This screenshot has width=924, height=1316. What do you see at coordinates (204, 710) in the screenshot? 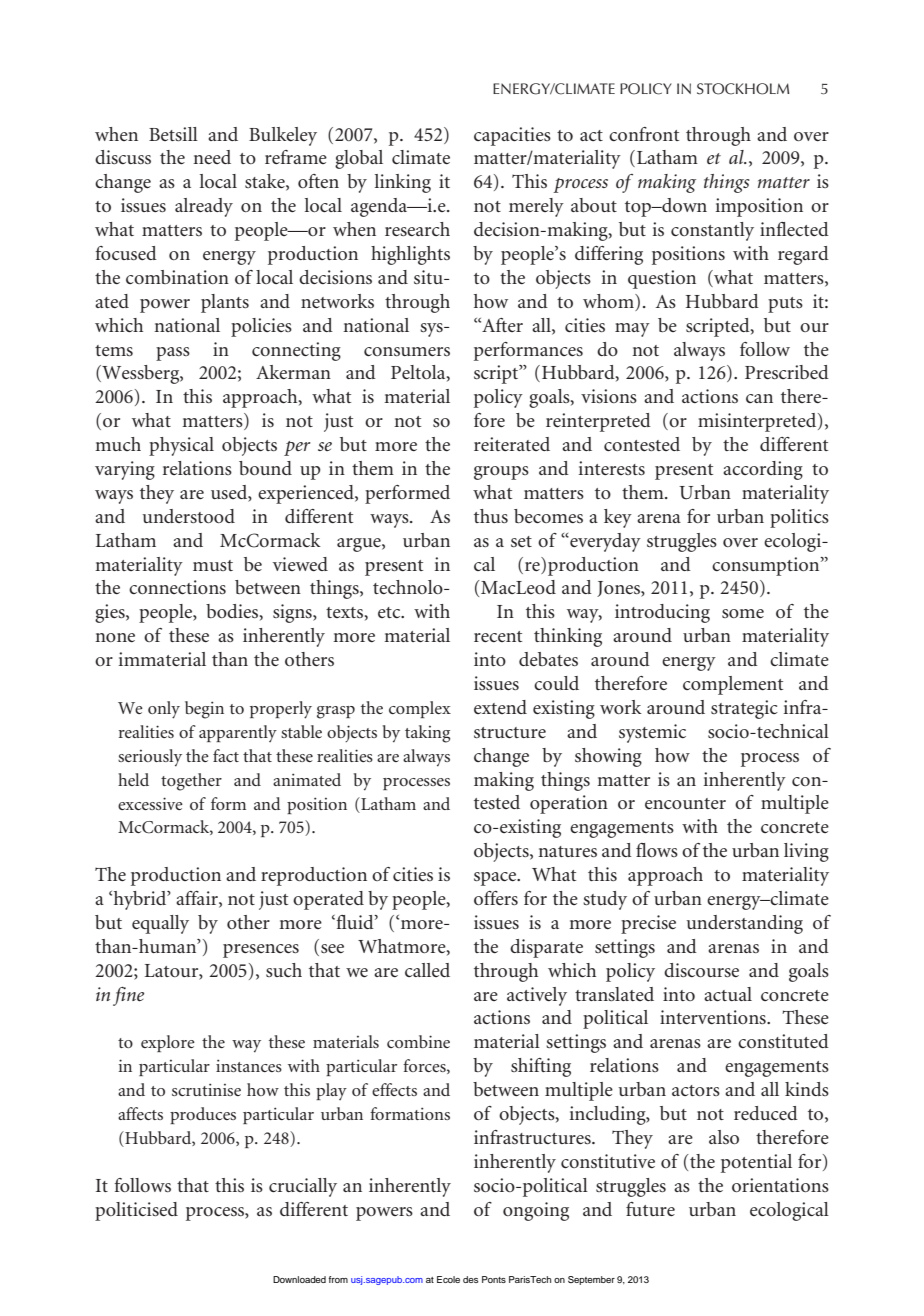
I see `begin` at bounding box center [204, 710].
